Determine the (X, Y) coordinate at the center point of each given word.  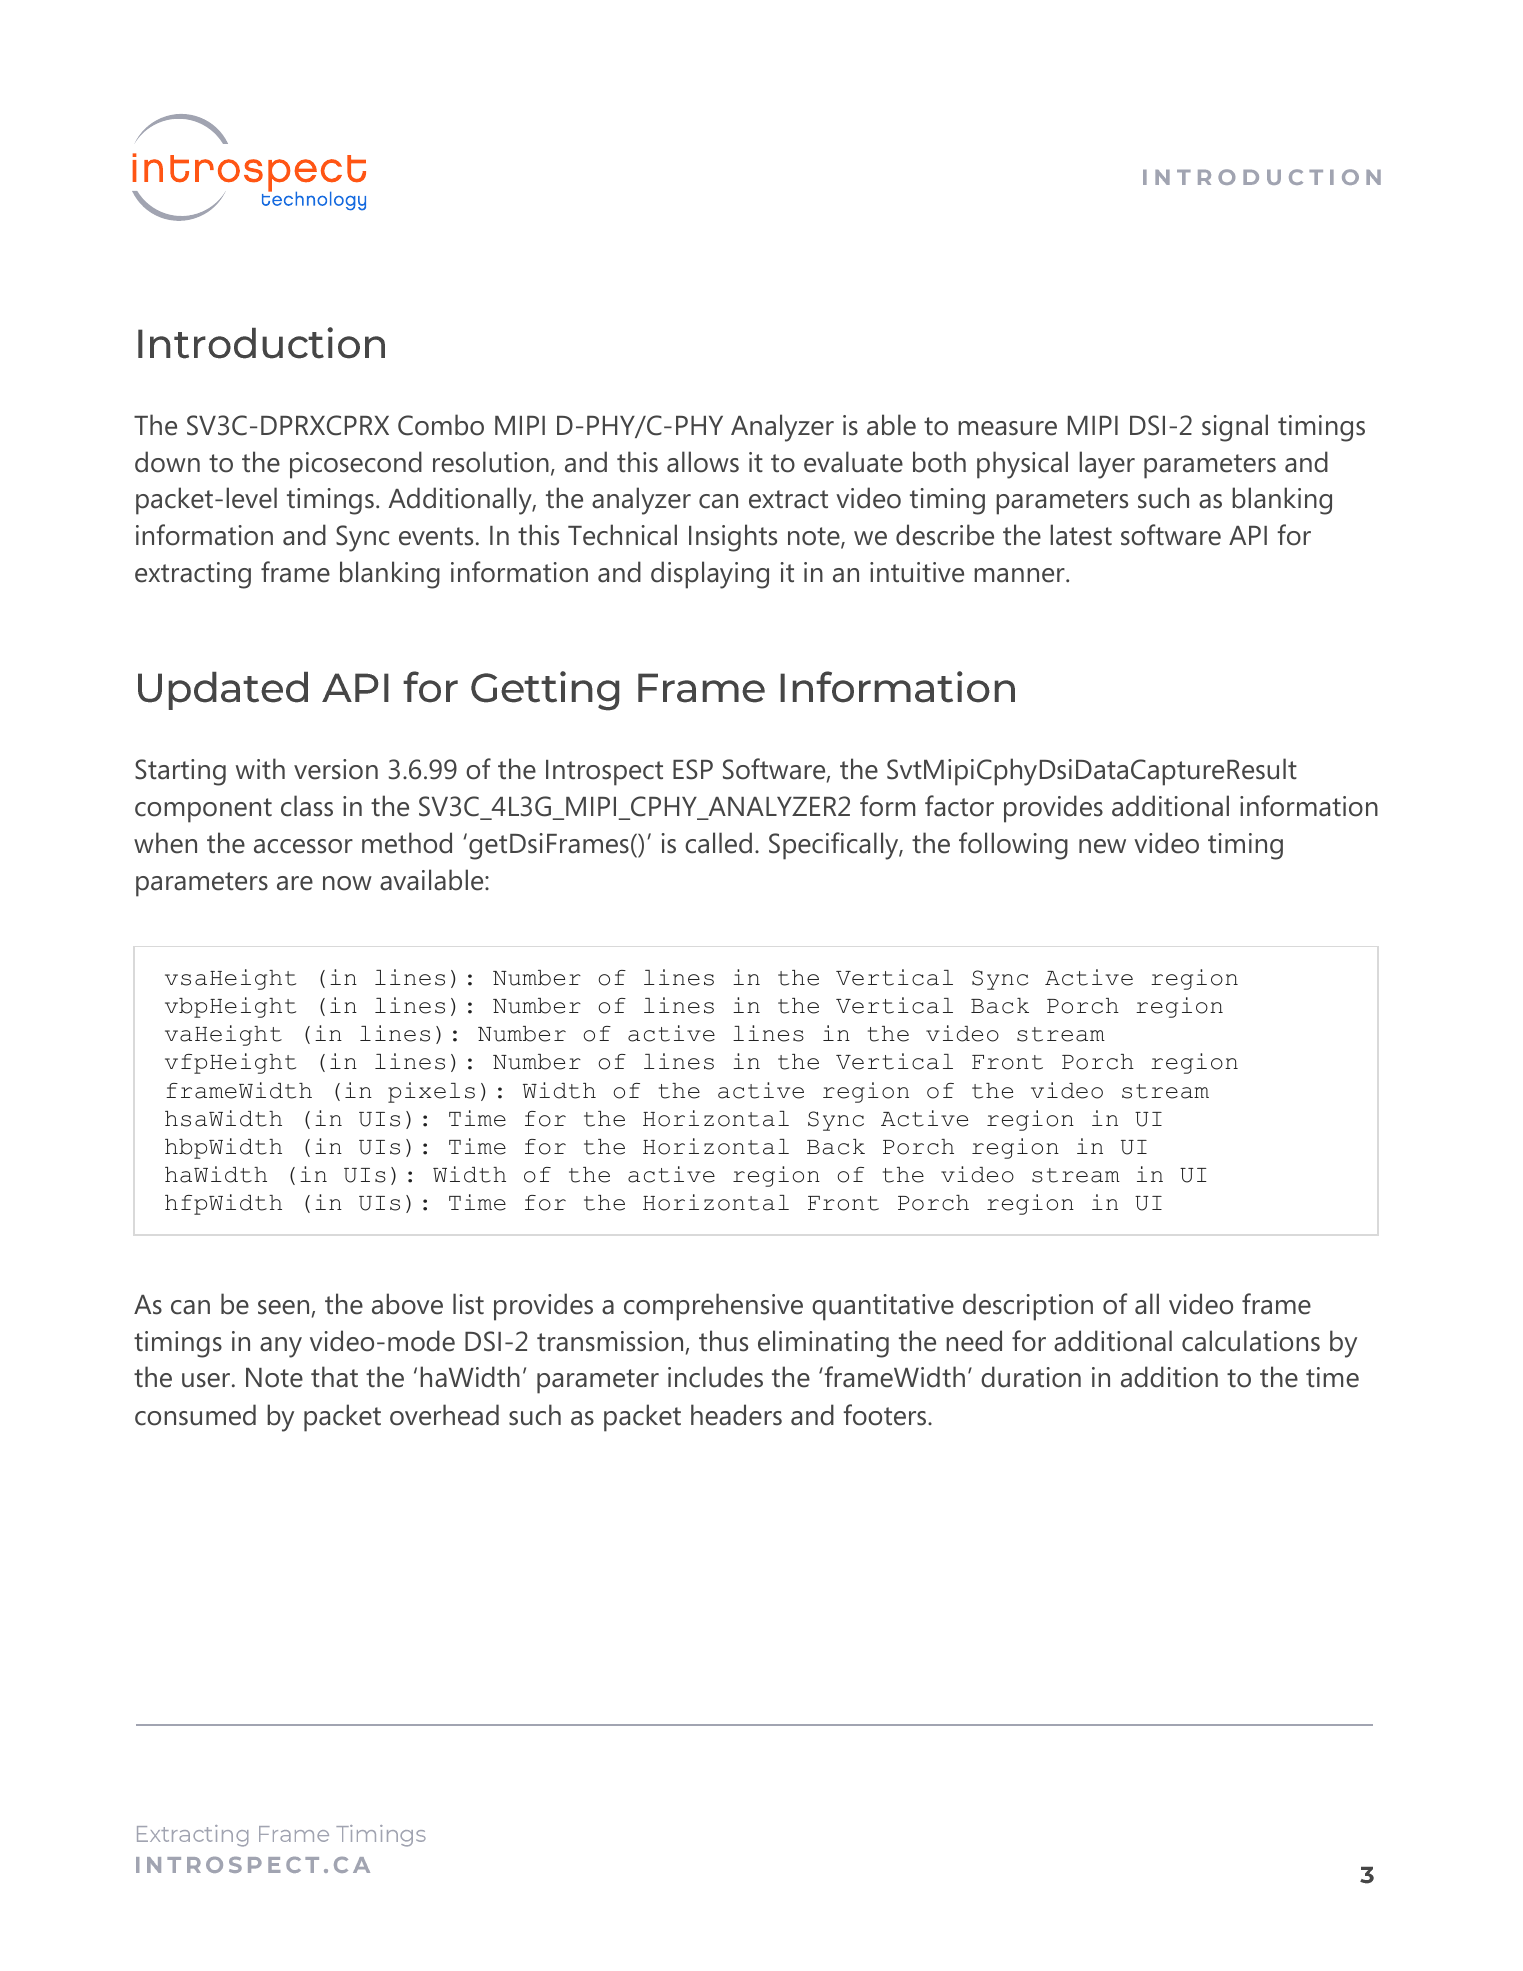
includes (715, 1377)
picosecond (356, 465)
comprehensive (713, 1307)
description (1028, 1307)
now (347, 883)
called (718, 843)
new (1102, 846)
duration (1031, 1377)
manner (1020, 575)
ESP (693, 769)
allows (703, 462)
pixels (431, 1092)
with (260, 769)
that (334, 1377)
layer (1107, 465)
